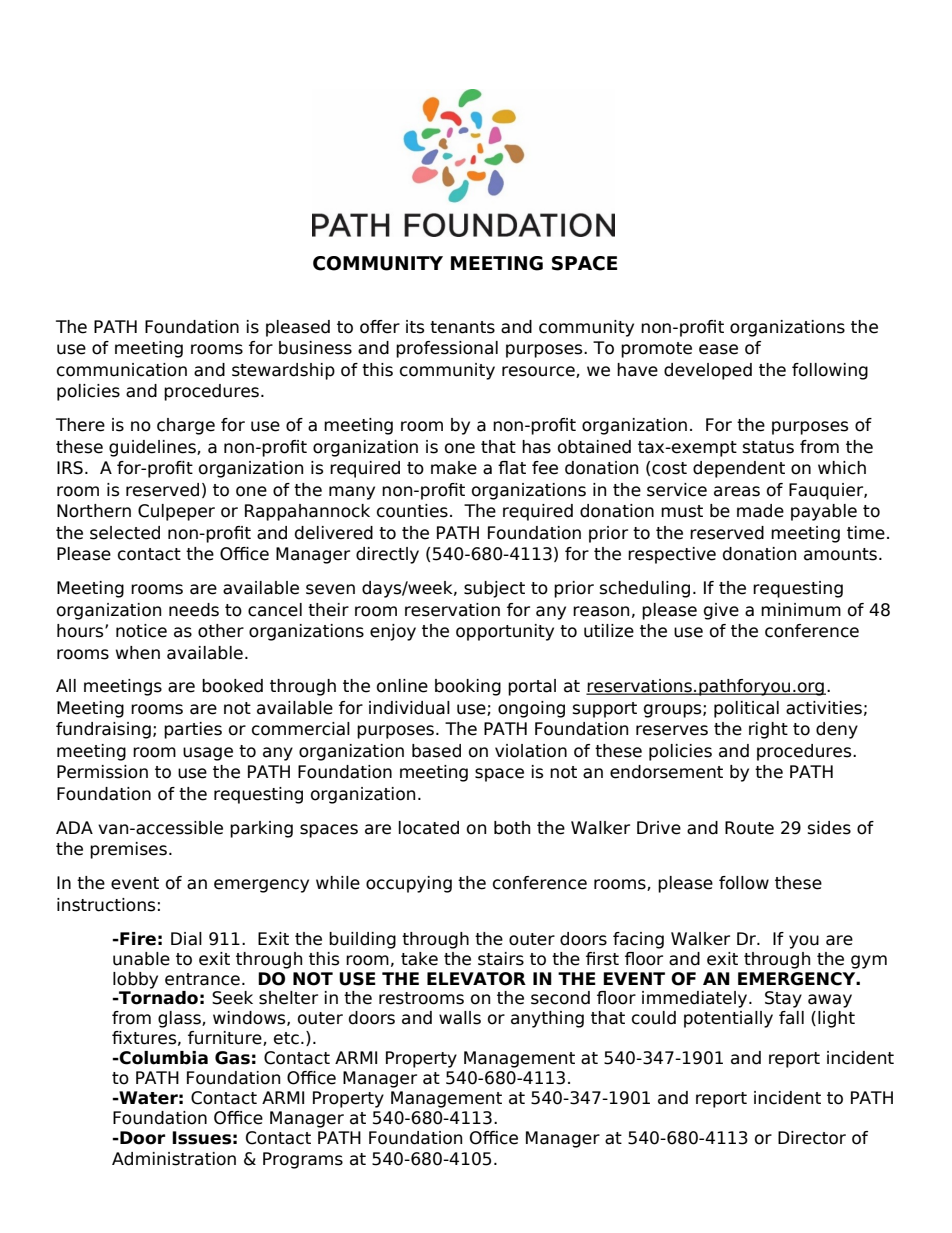 This image has width=952, height=1233. What do you see at coordinates (193, 730) in the image?
I see `parties` at bounding box center [193, 730].
